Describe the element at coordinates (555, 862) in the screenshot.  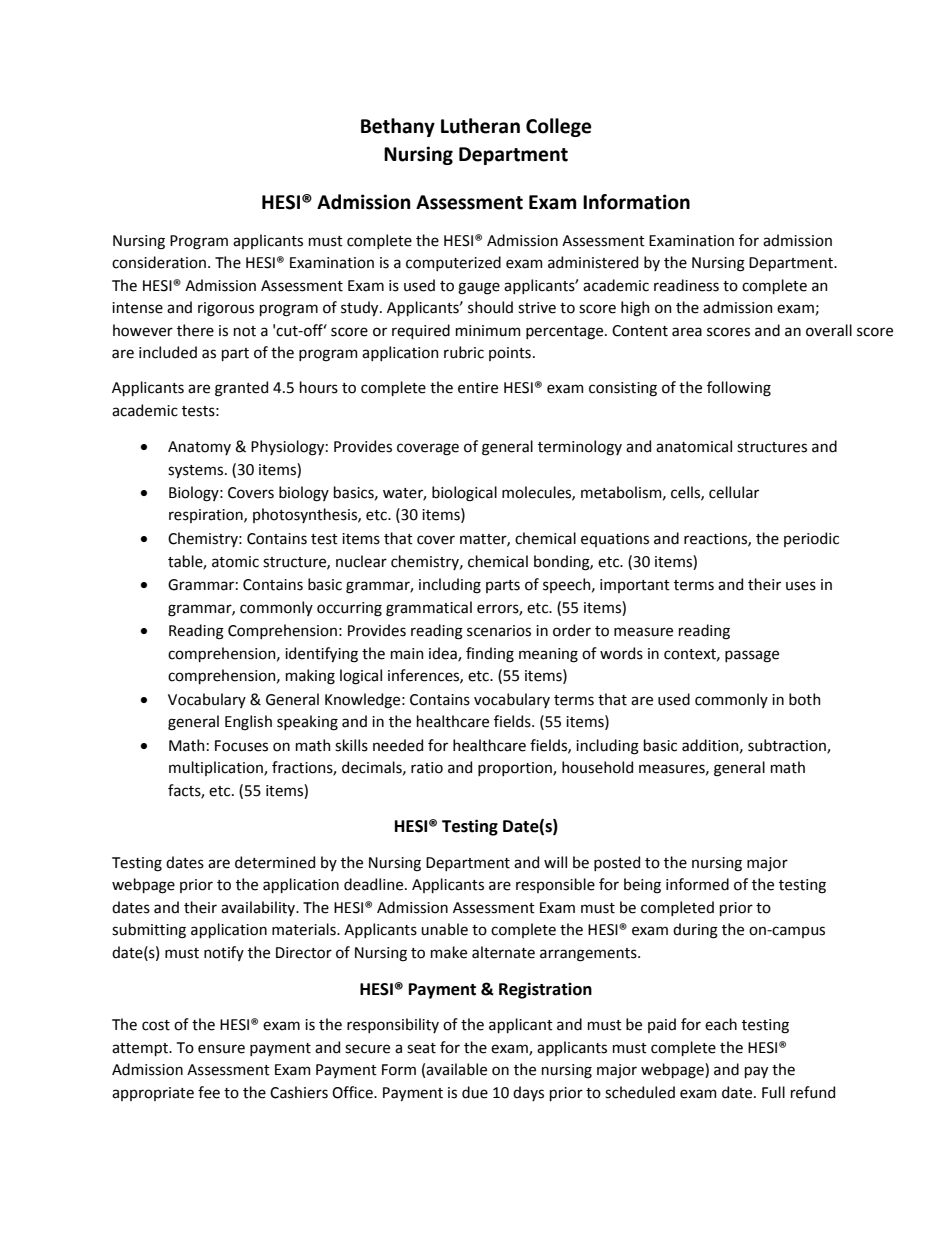
I see `will` at that location.
